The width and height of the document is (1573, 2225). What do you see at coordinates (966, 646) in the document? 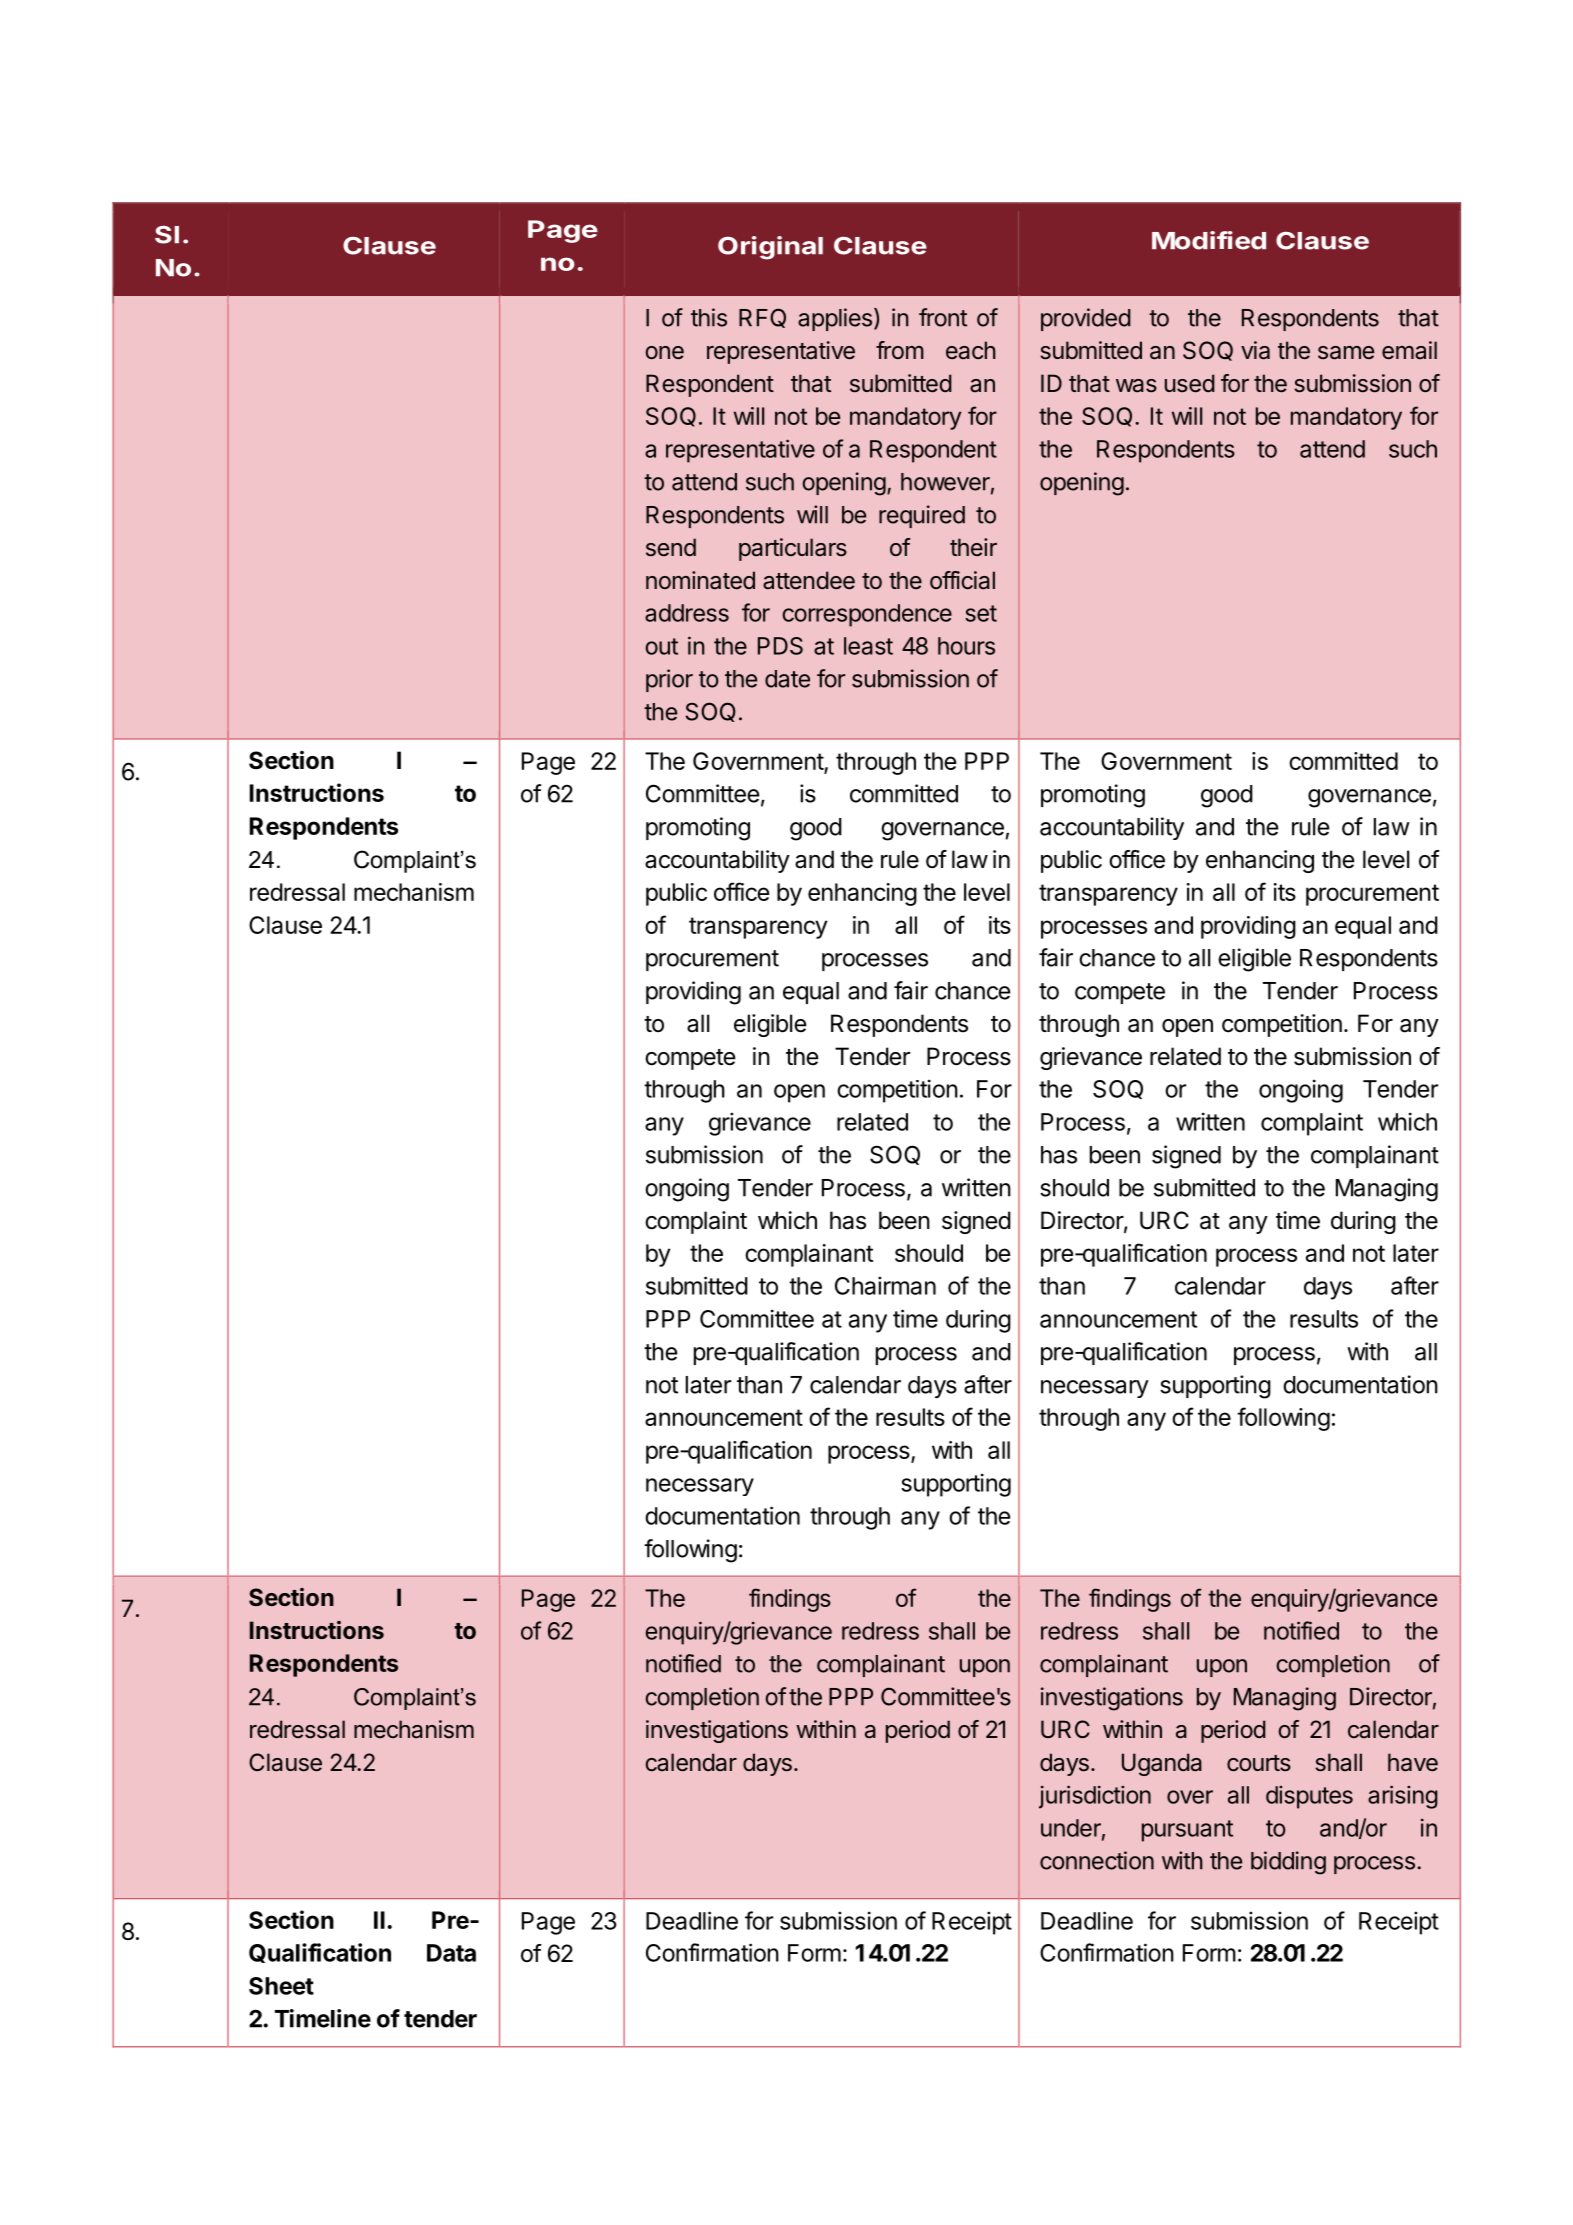
I see `hours` at bounding box center [966, 646].
